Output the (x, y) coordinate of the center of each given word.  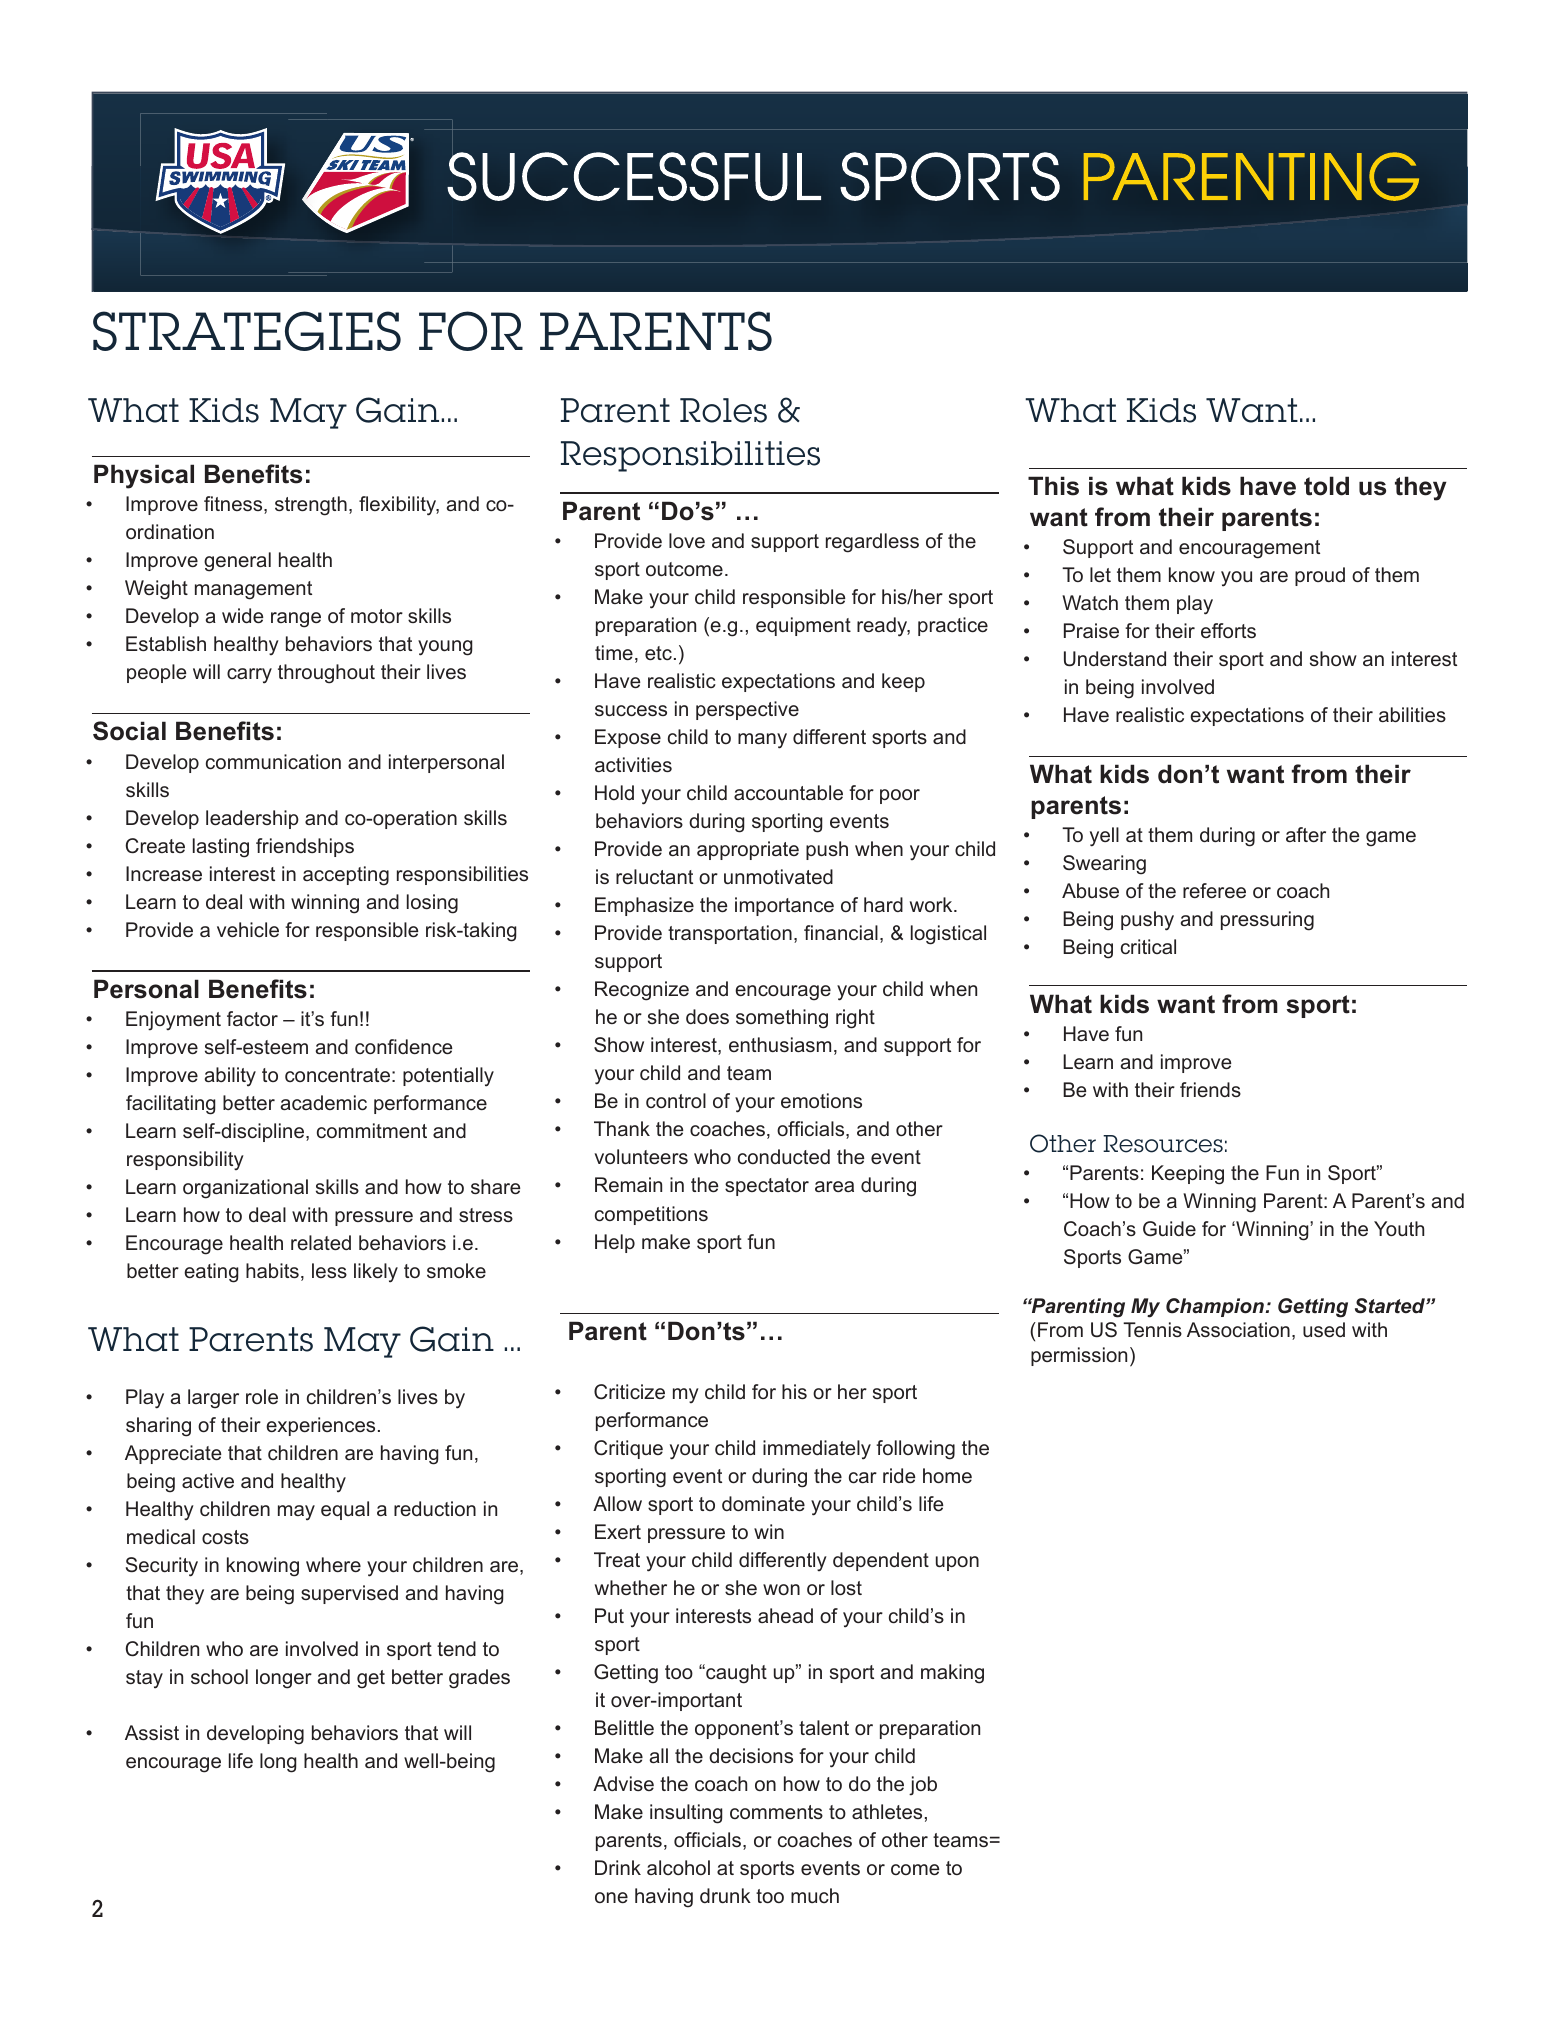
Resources (1163, 1144)
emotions (821, 1100)
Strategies (247, 331)
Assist (152, 1732)
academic (324, 1102)
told (1326, 486)
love (687, 540)
